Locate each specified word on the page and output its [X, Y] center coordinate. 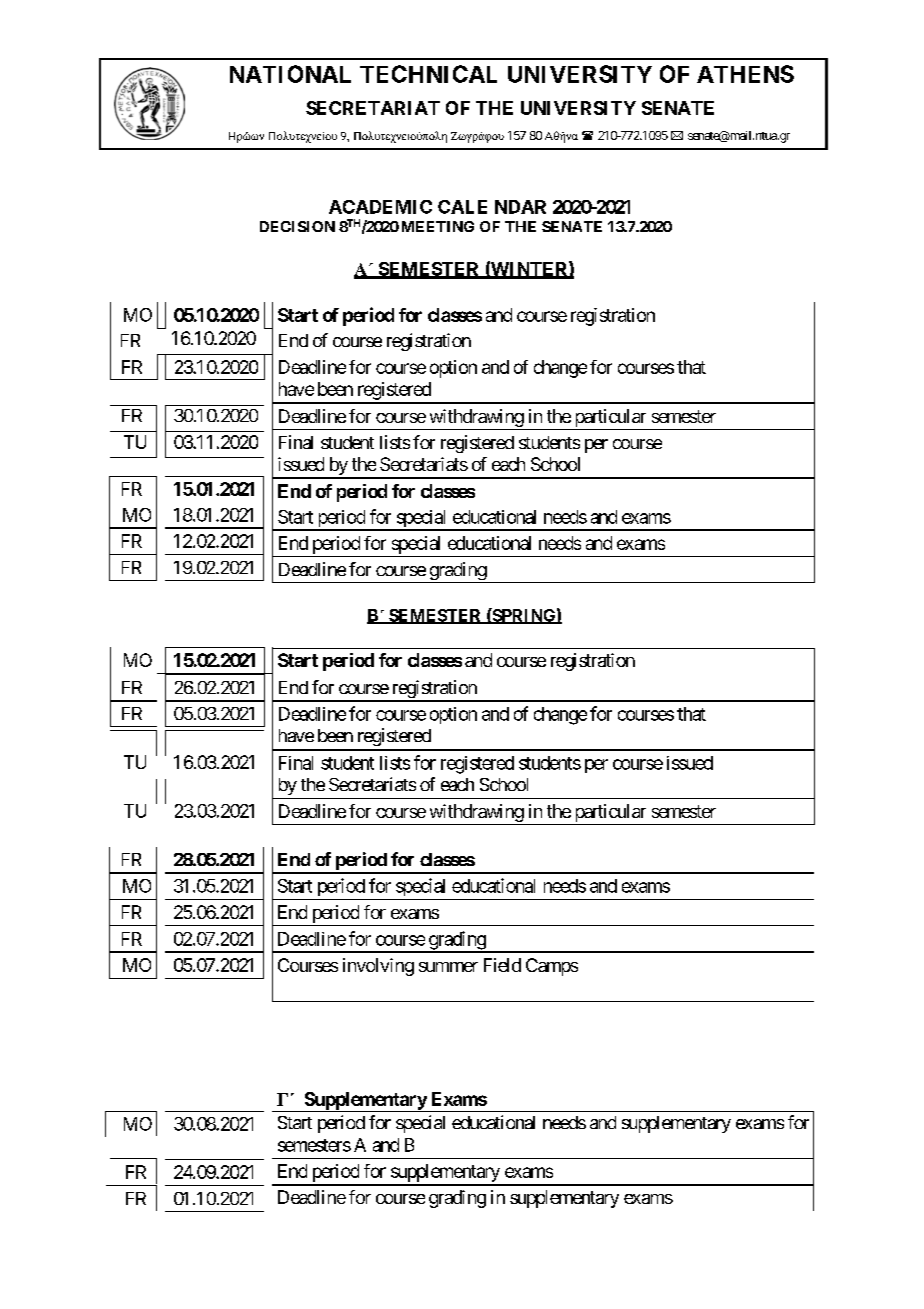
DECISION [297, 226]
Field [502, 965]
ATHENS [745, 74]
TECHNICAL [428, 74]
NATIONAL [290, 74]
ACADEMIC [380, 207]
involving [378, 967]
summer [448, 967]
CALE [462, 207]
